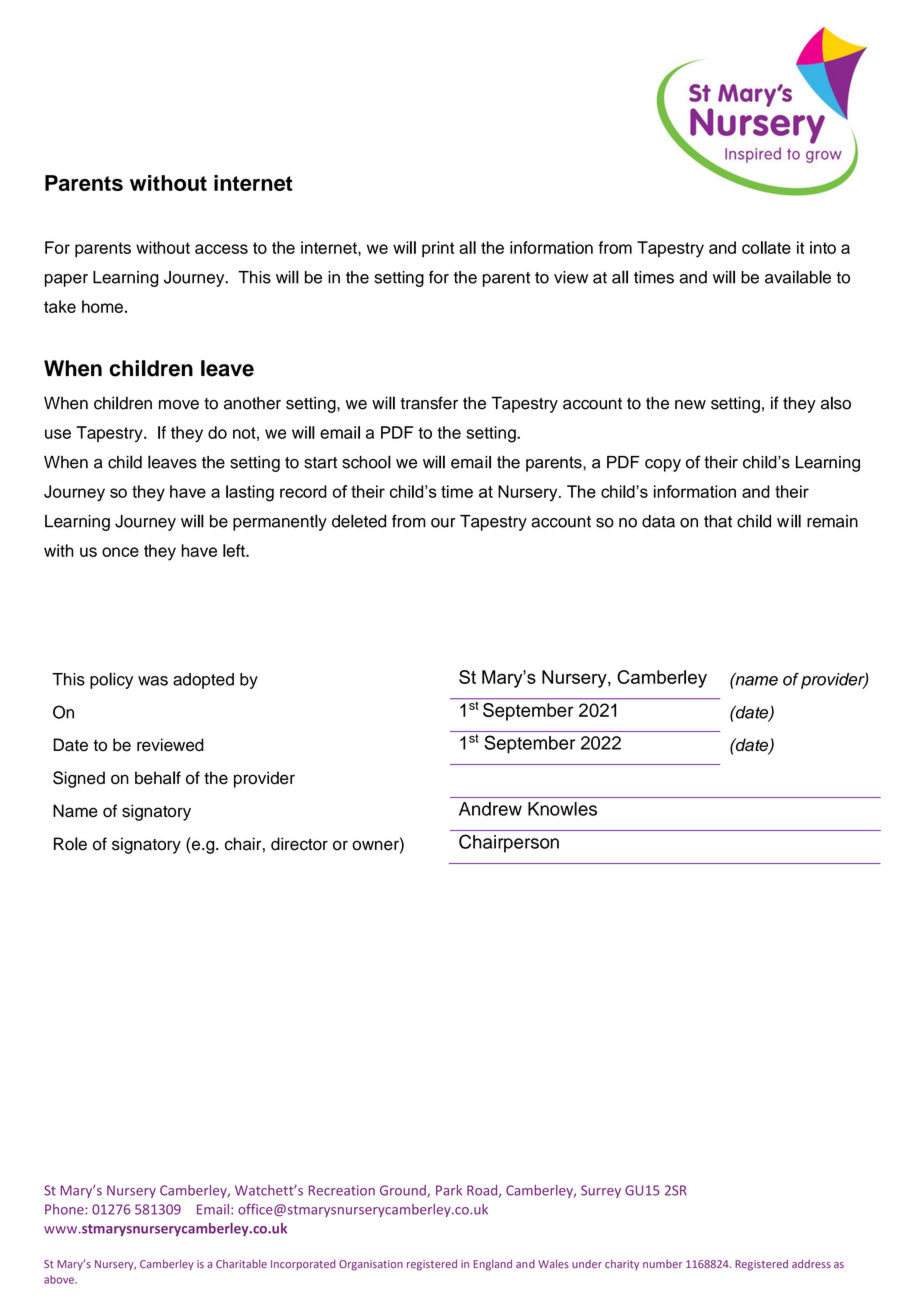 The width and height of the screenshot is (924, 1308). I want to click on Andrew, so click(490, 809).
